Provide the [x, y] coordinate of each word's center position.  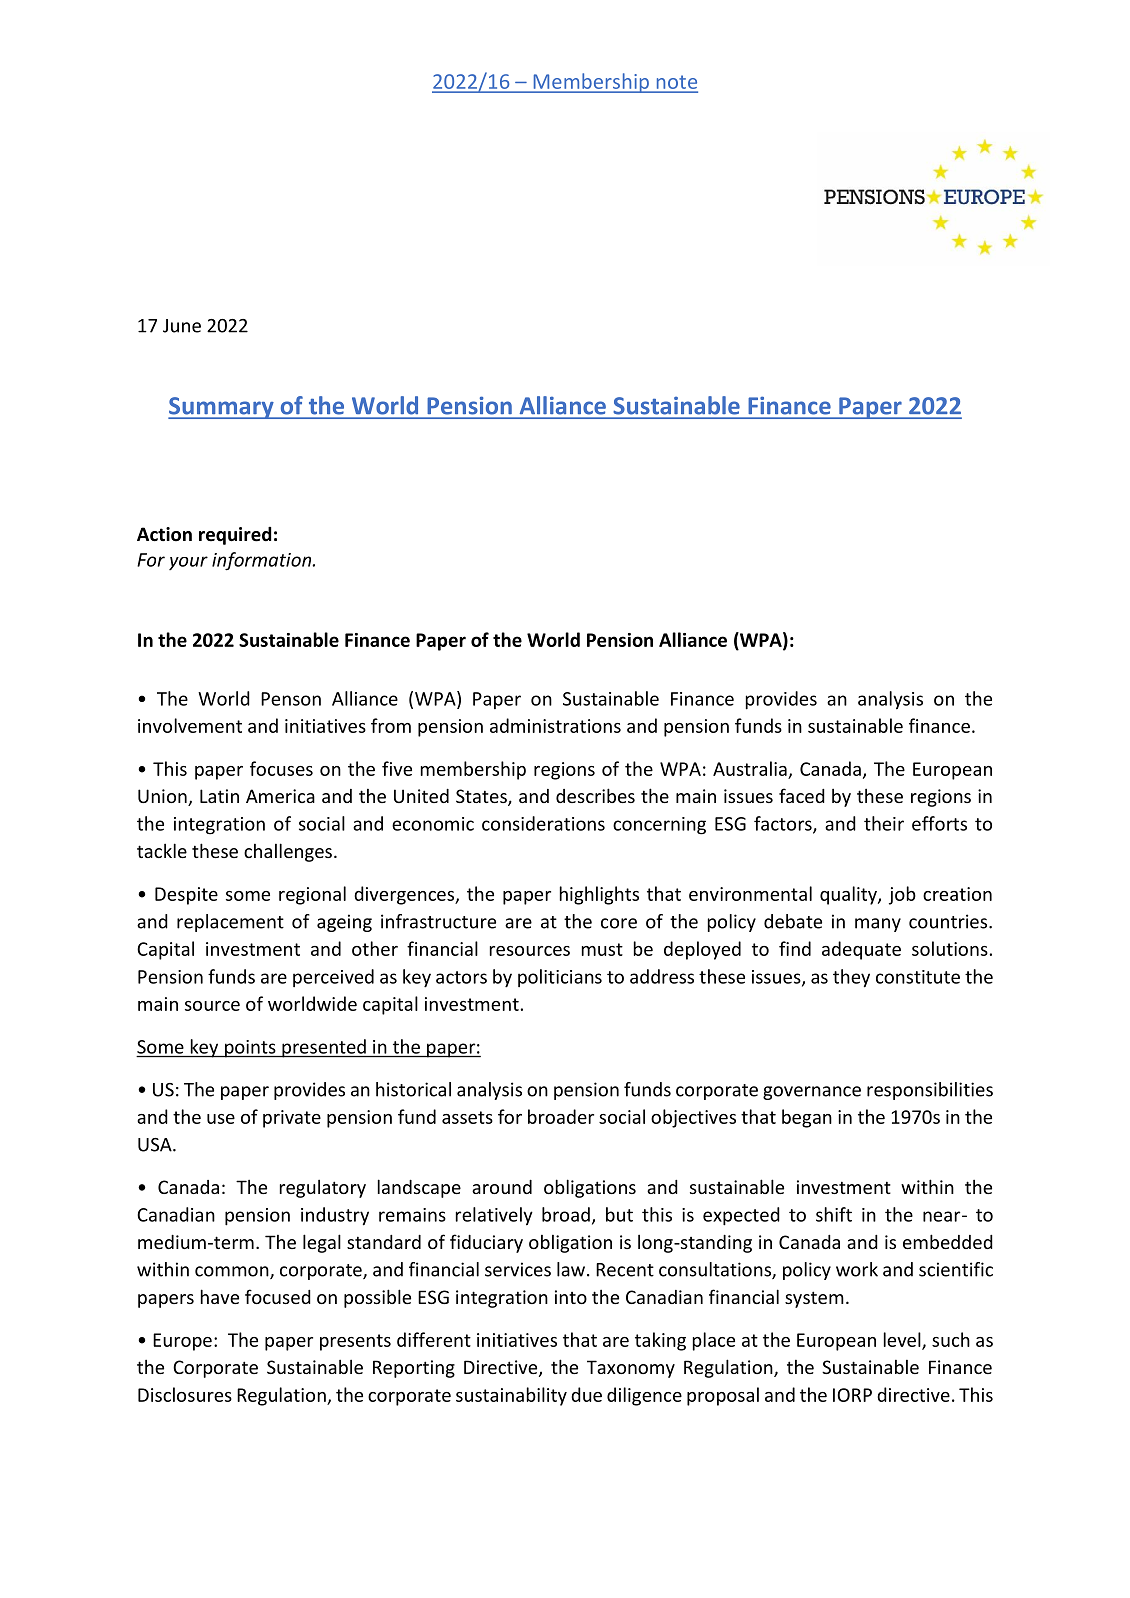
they [851, 978]
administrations [555, 725]
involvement [190, 725]
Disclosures [185, 1394]
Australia [750, 768]
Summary [222, 408]
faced [802, 795]
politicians [560, 978]
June [182, 326]
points [250, 1049]
